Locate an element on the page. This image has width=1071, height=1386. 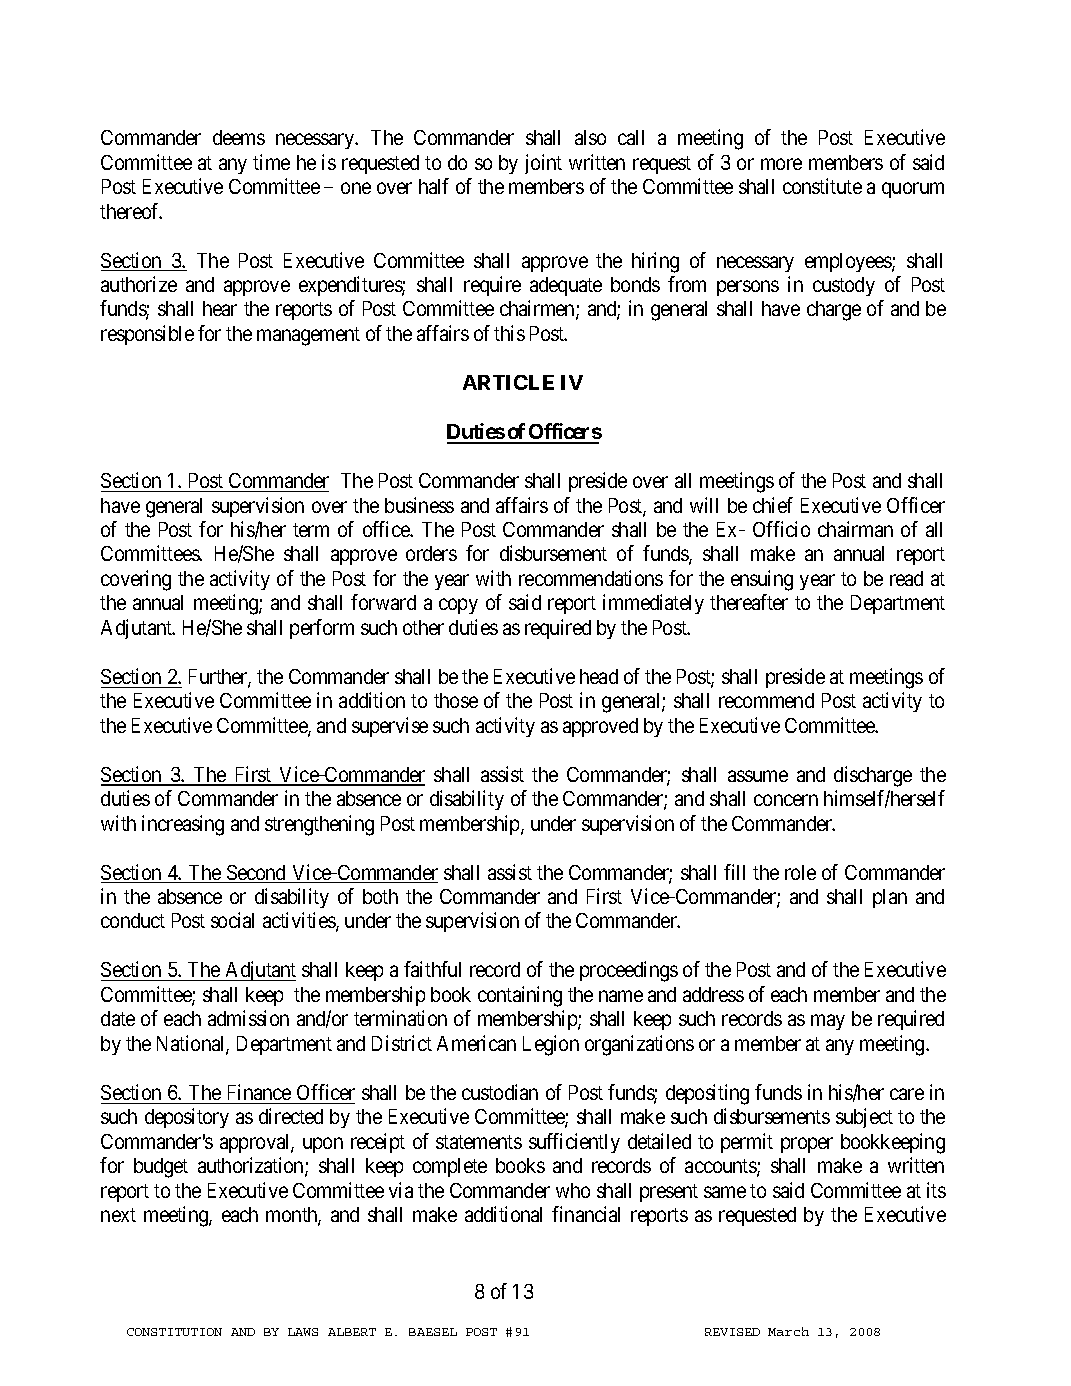
those is located at coordinates (456, 700).
